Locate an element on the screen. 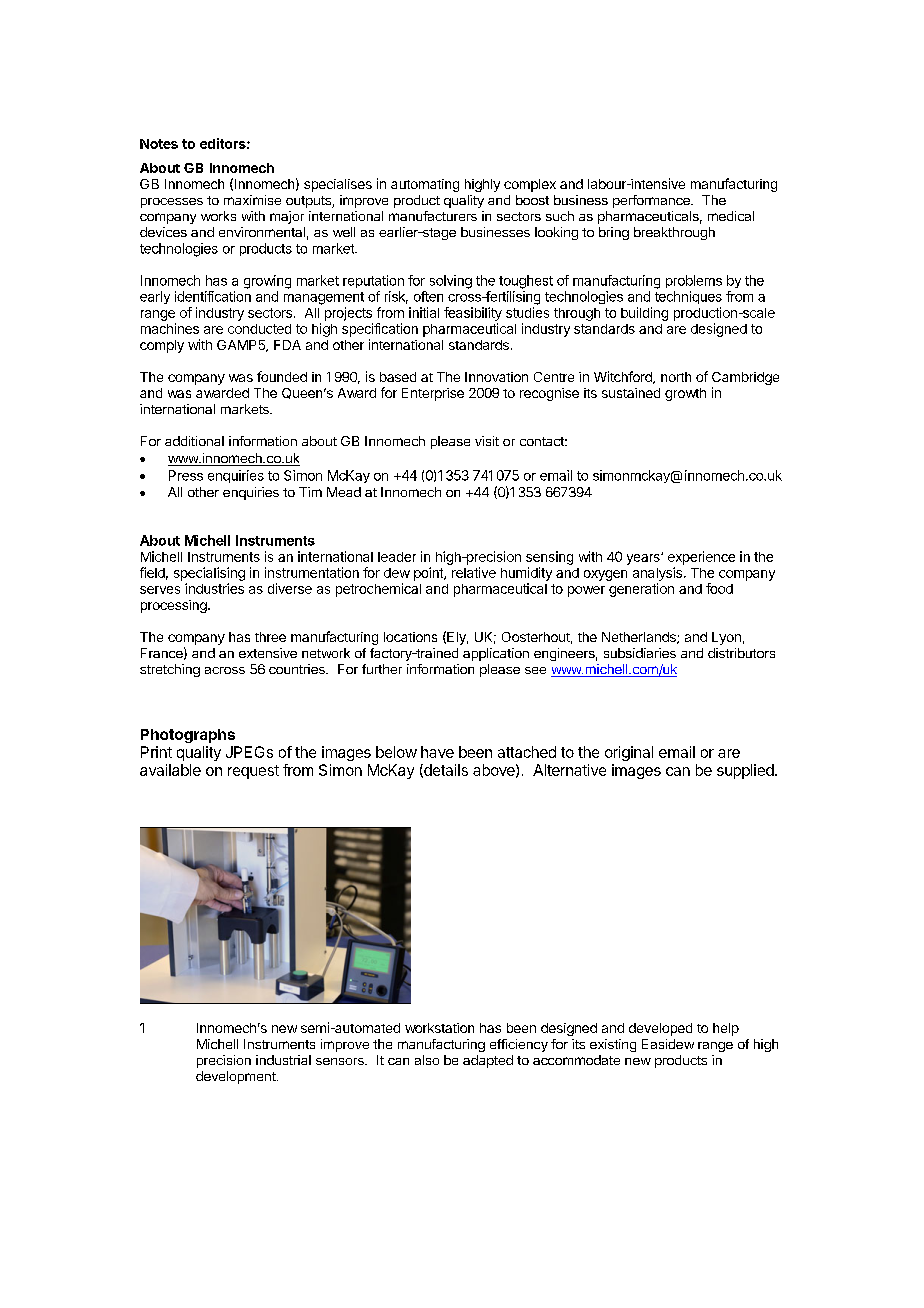 The image size is (924, 1308). automating is located at coordinates (425, 185).
